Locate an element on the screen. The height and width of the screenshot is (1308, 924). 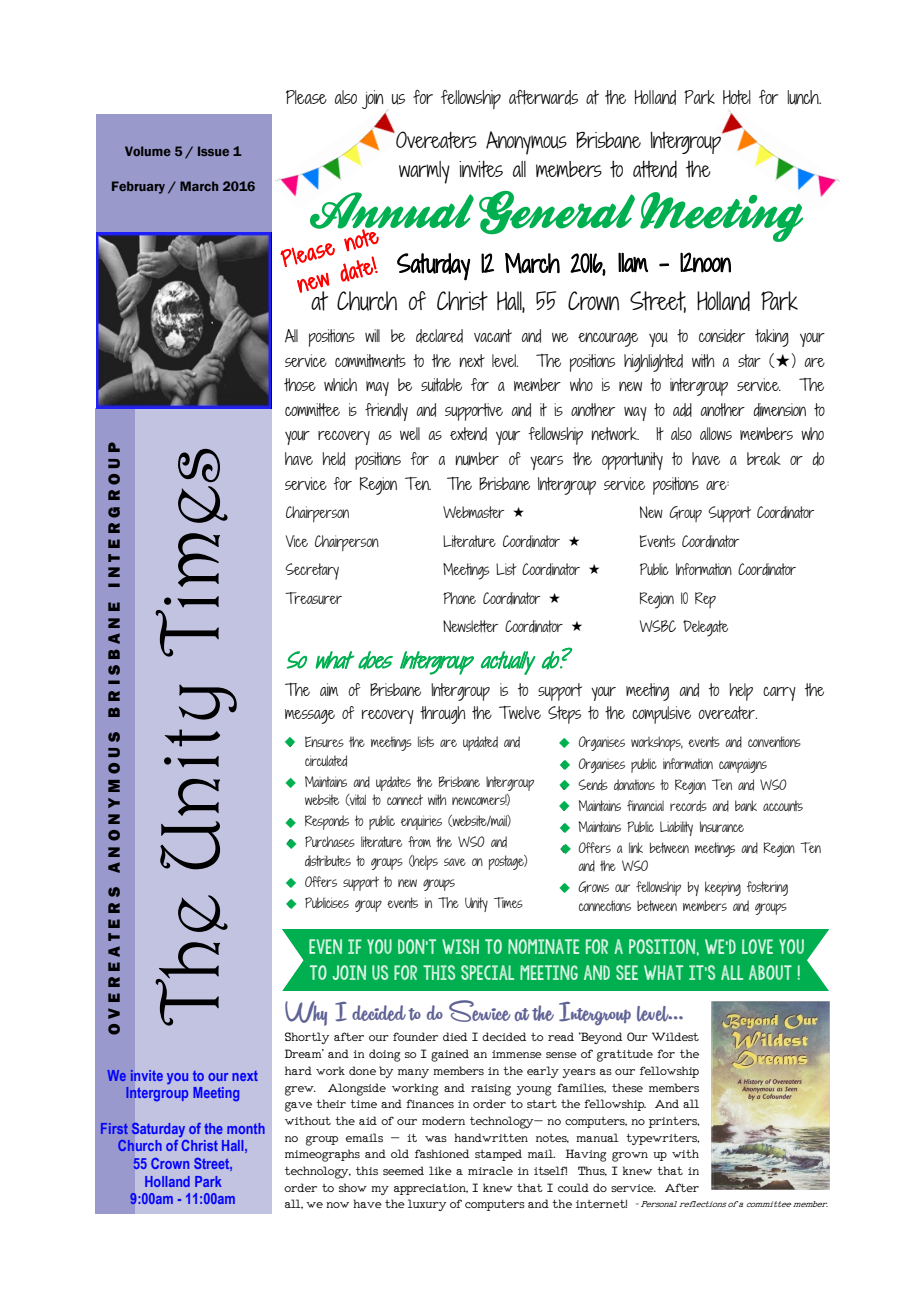
warmly is located at coordinates (424, 172).
